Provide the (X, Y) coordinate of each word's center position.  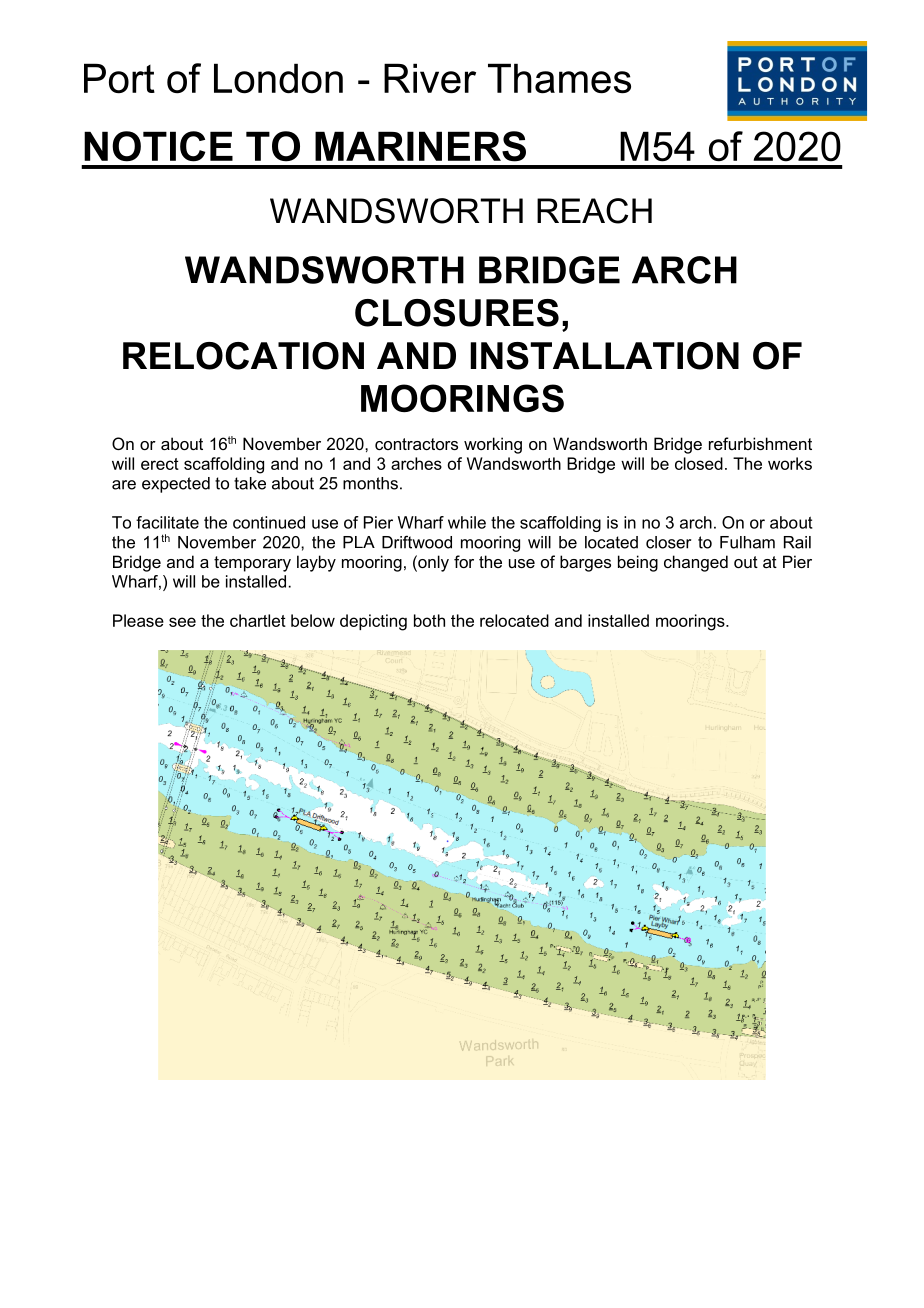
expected (176, 485)
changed (696, 563)
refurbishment (760, 443)
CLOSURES (457, 313)
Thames (559, 78)
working (493, 445)
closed (699, 463)
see (182, 622)
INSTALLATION (604, 356)
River (430, 78)
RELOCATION (243, 356)
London (278, 78)
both (429, 620)
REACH (594, 211)
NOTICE (158, 146)
